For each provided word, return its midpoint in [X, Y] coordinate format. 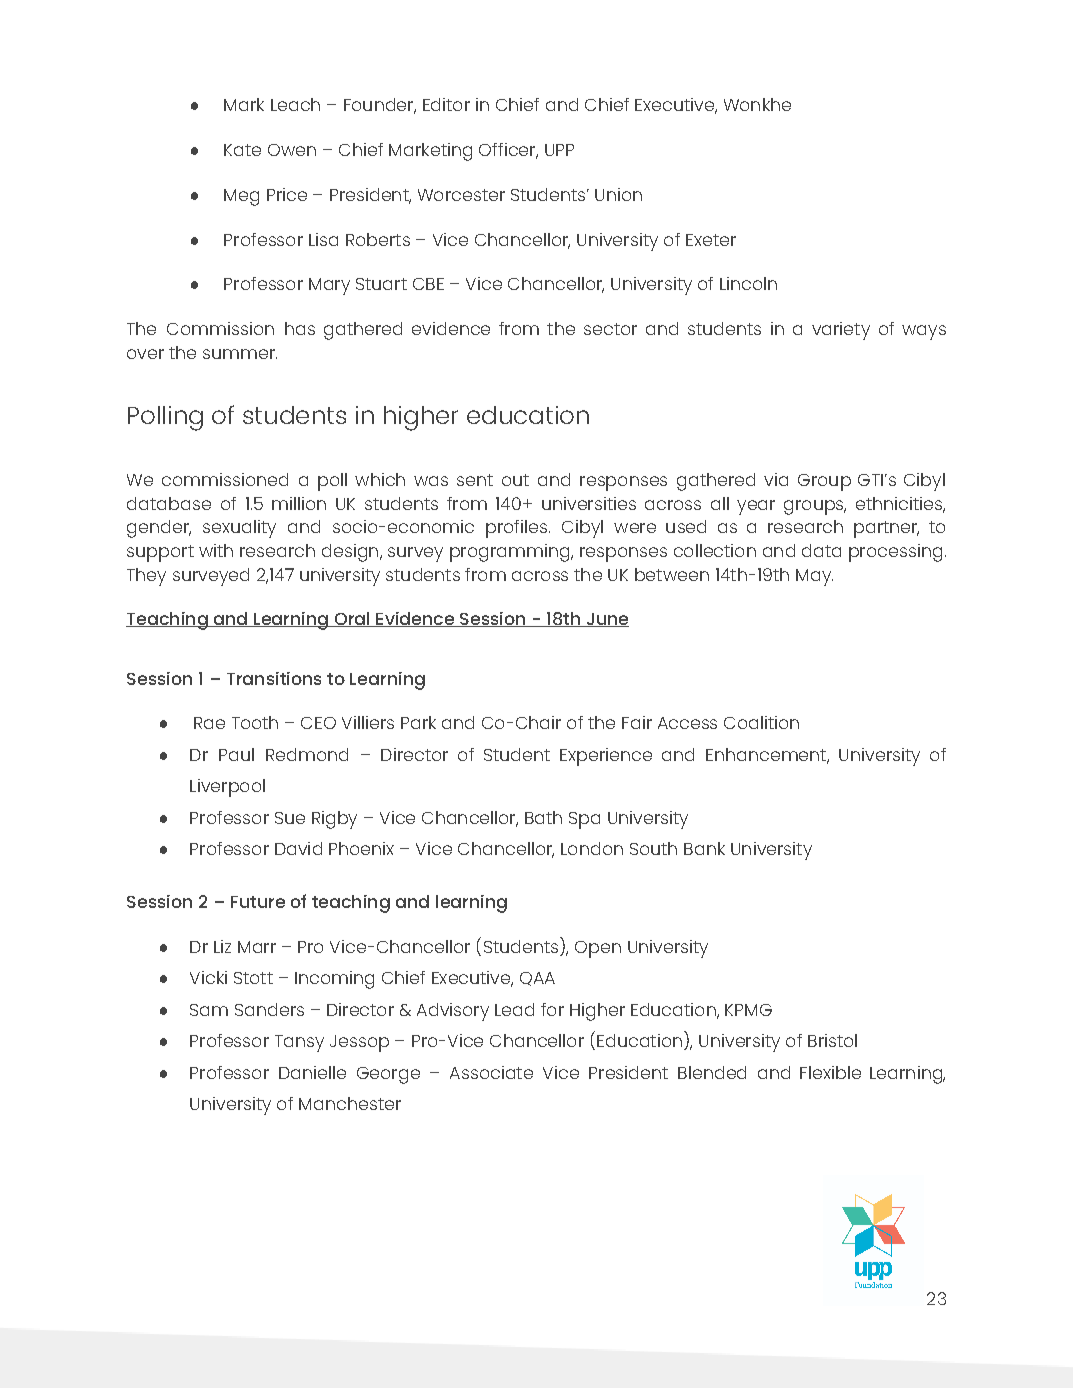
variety [841, 331]
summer [240, 354]
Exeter [711, 240]
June [606, 620]
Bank [704, 848]
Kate [242, 150]
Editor [446, 104]
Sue [290, 818]
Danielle [312, 1072]
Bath [543, 817]
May [814, 577]
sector [610, 329]
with [216, 550]
